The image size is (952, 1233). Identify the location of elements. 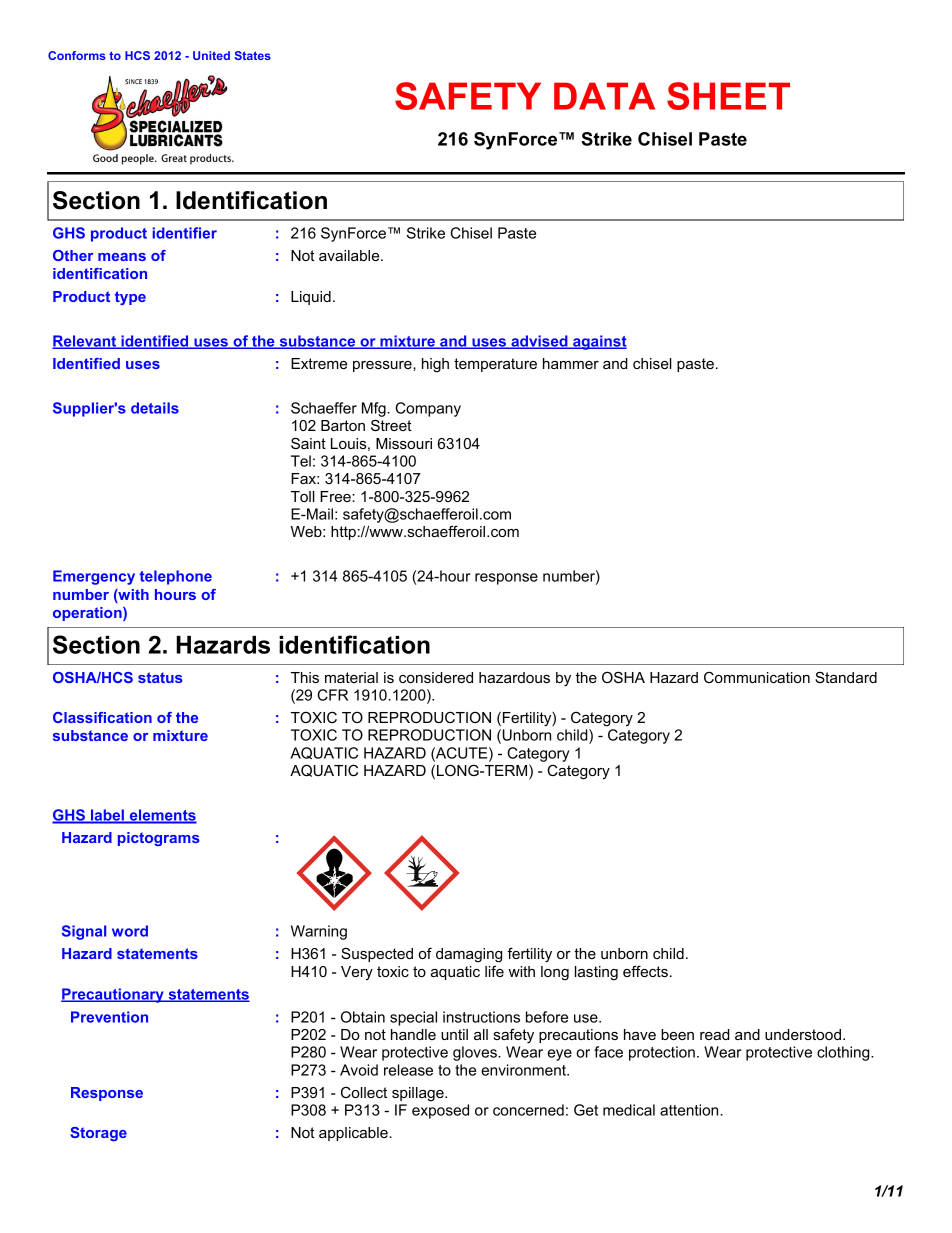
(162, 816).
